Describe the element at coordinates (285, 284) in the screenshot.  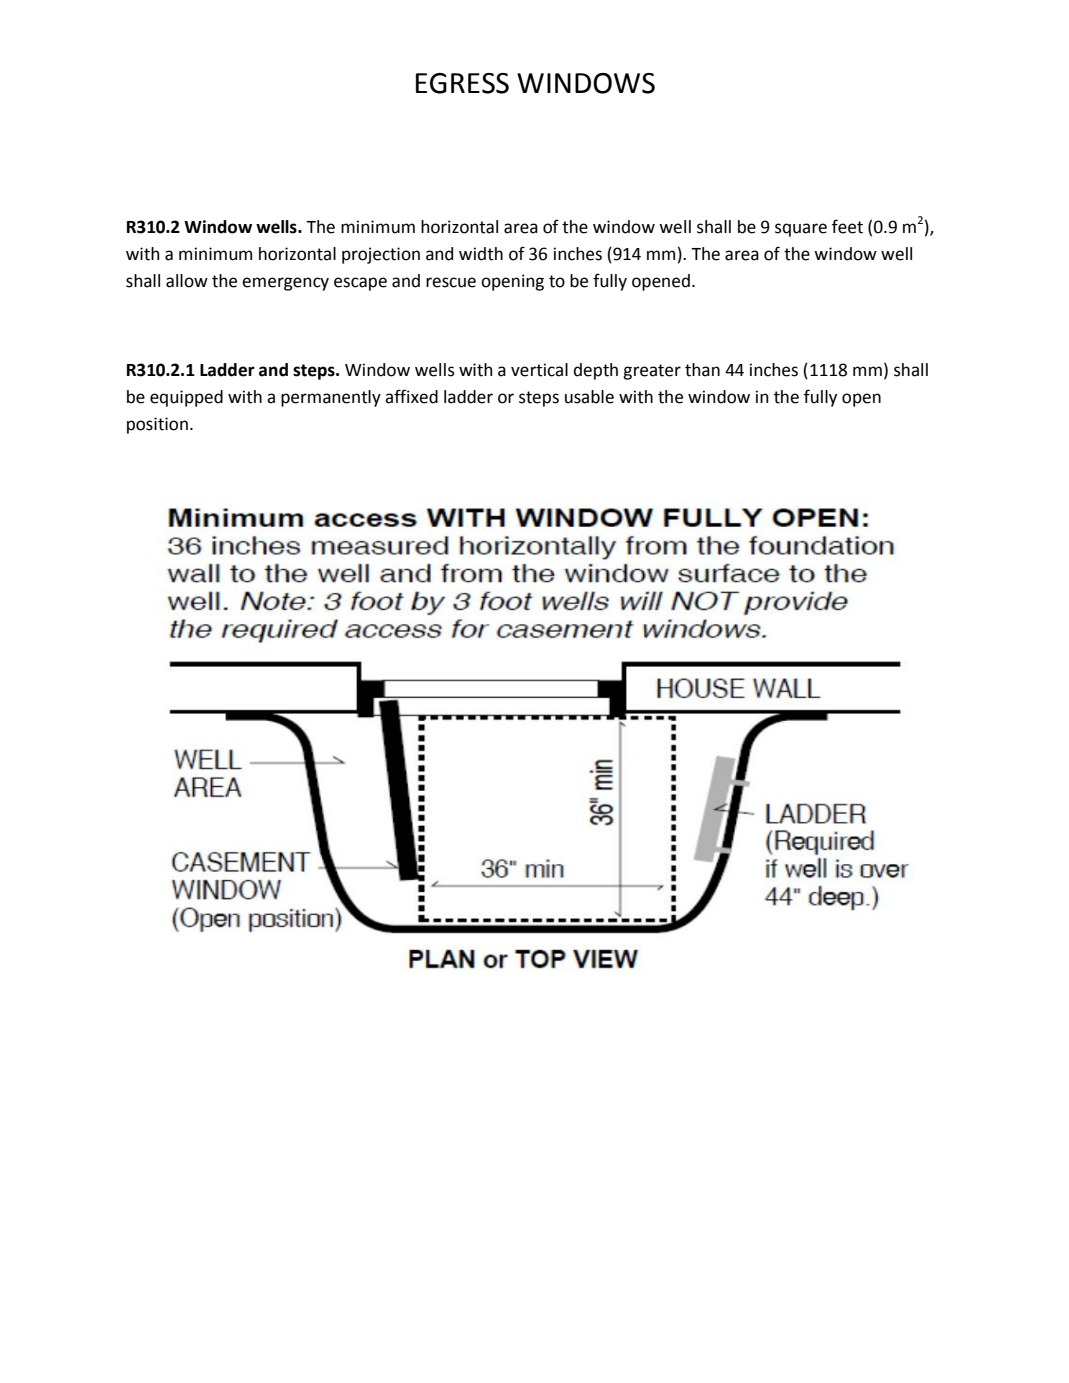
I see `emergency` at that location.
